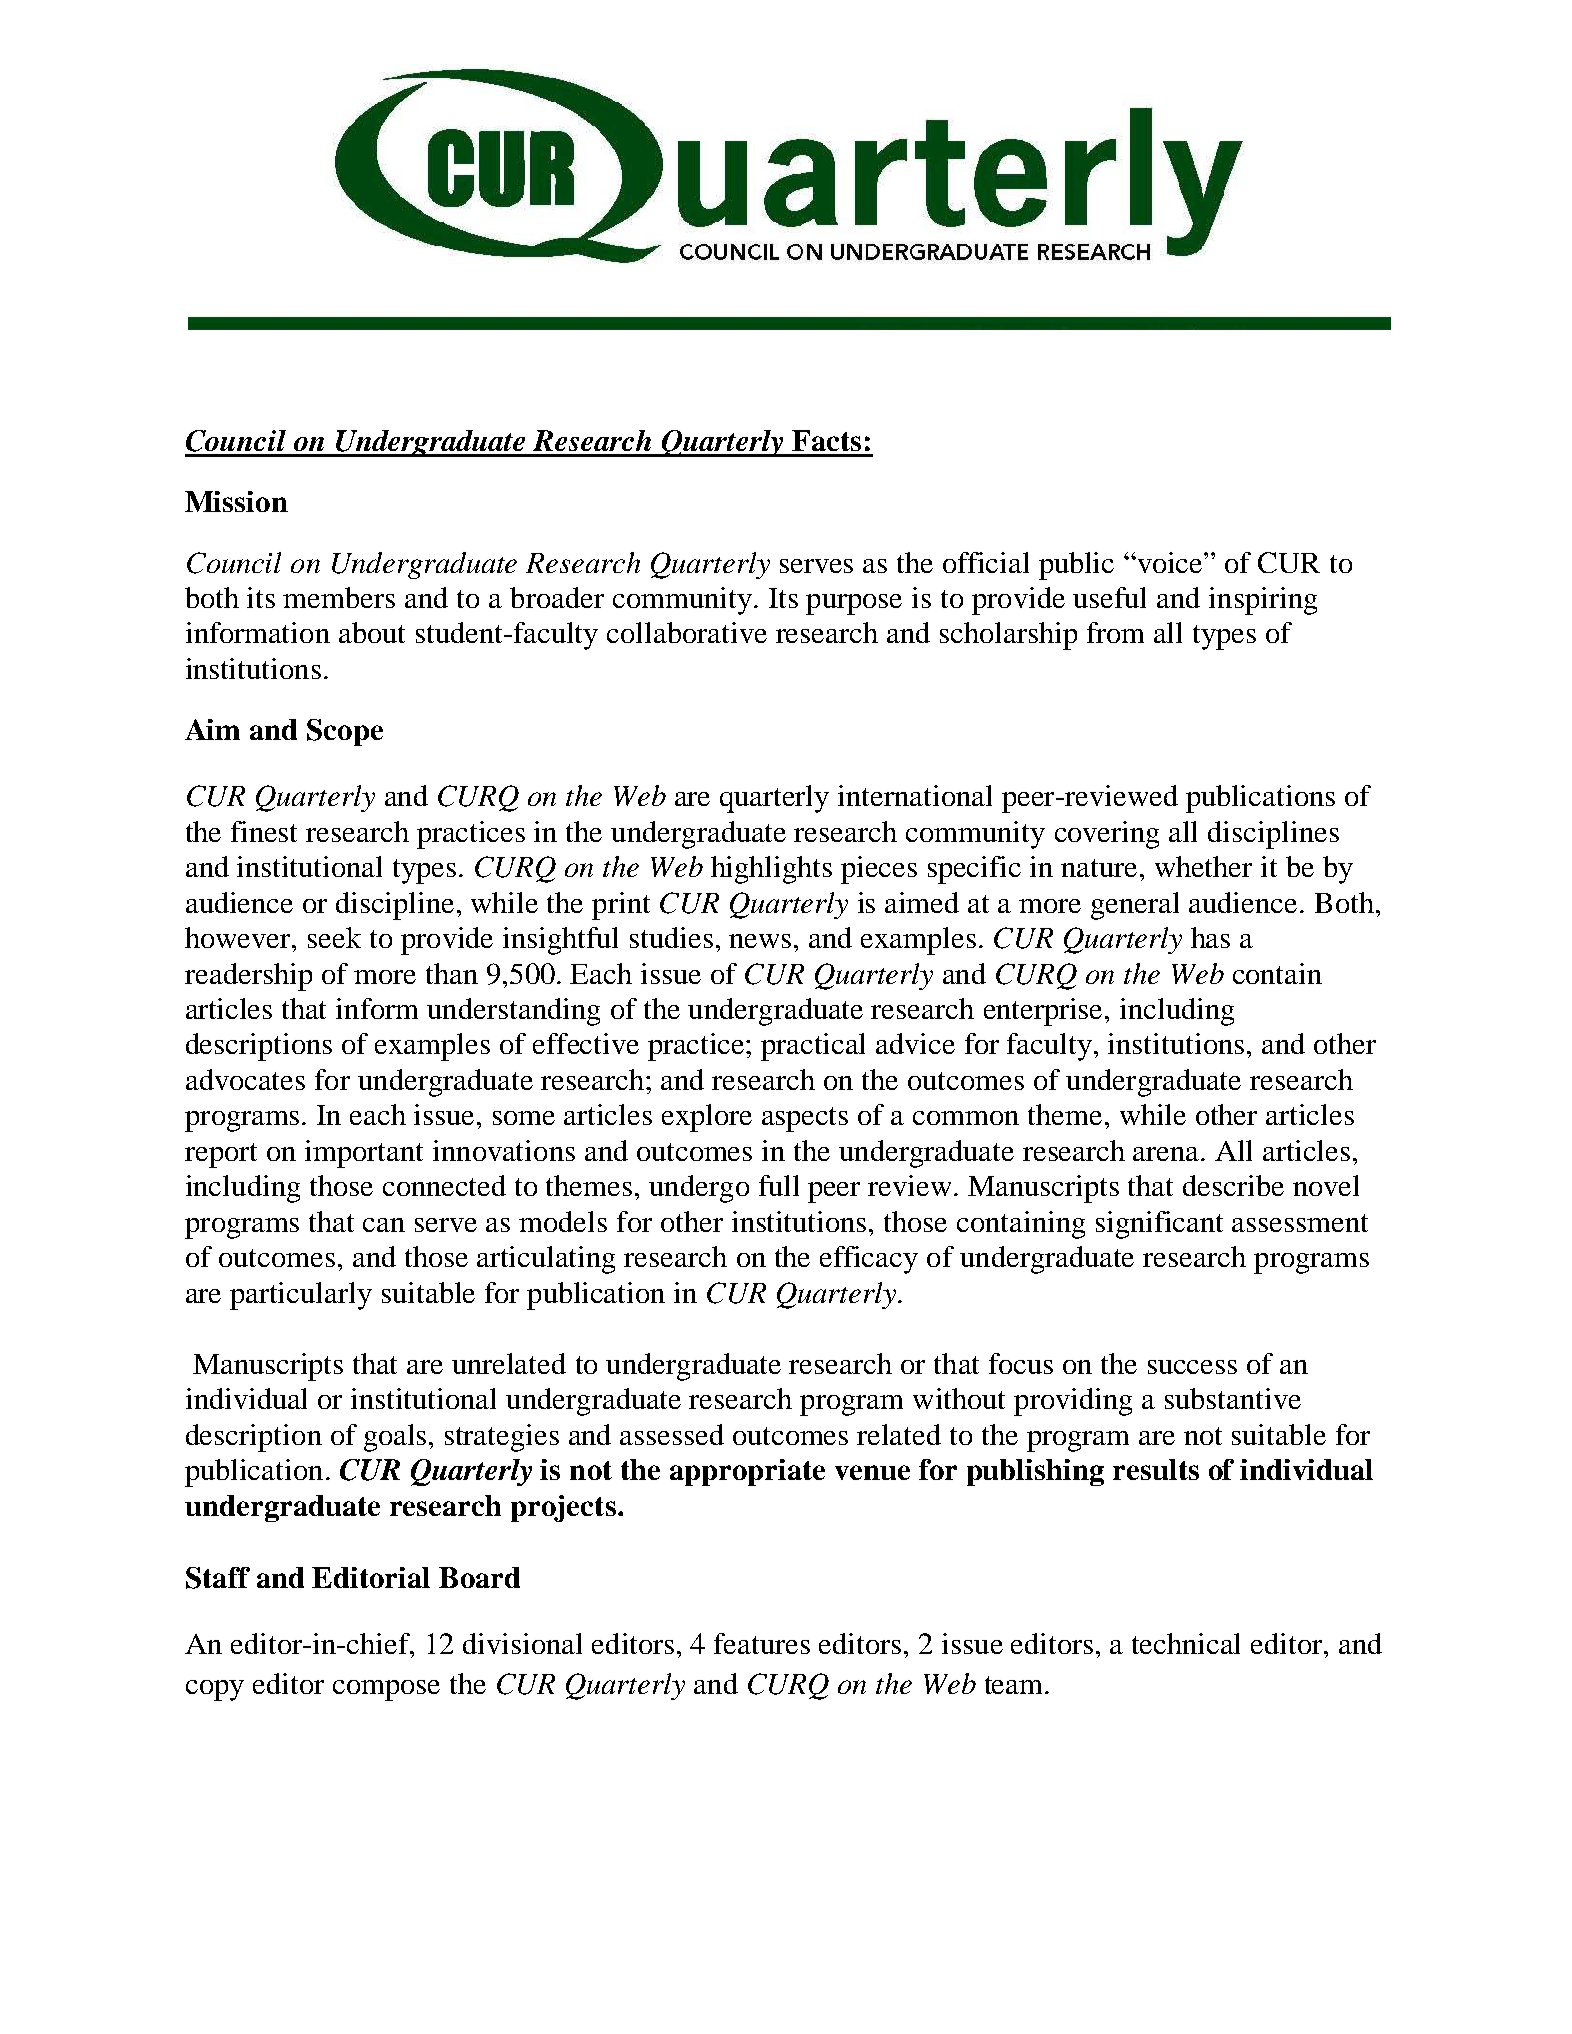 The height and width of the screenshot is (2034, 1572). What do you see at coordinates (245, 1079) in the screenshot?
I see `advocates` at bounding box center [245, 1079].
